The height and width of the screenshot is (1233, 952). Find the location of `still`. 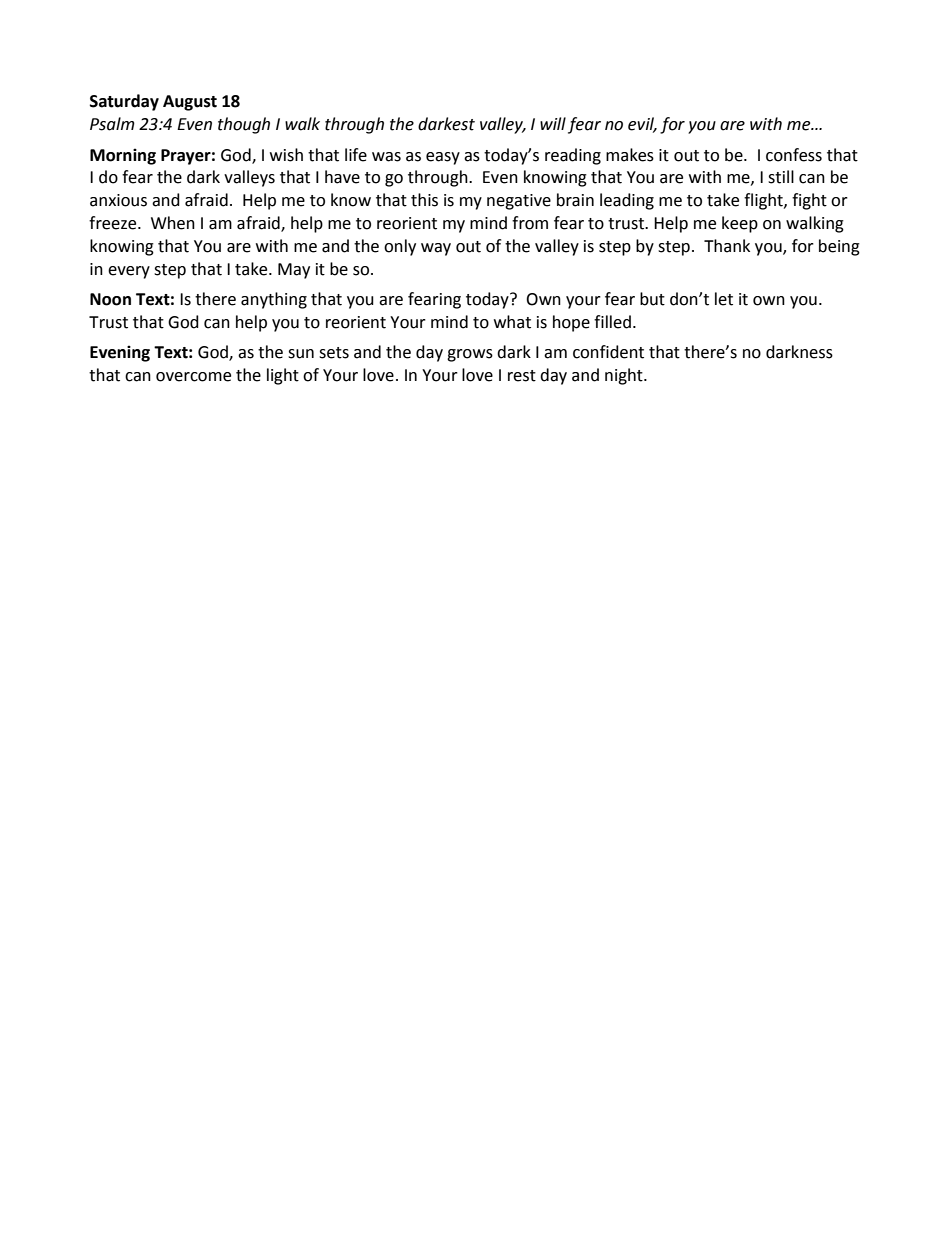

still is located at coordinates (781, 177).
